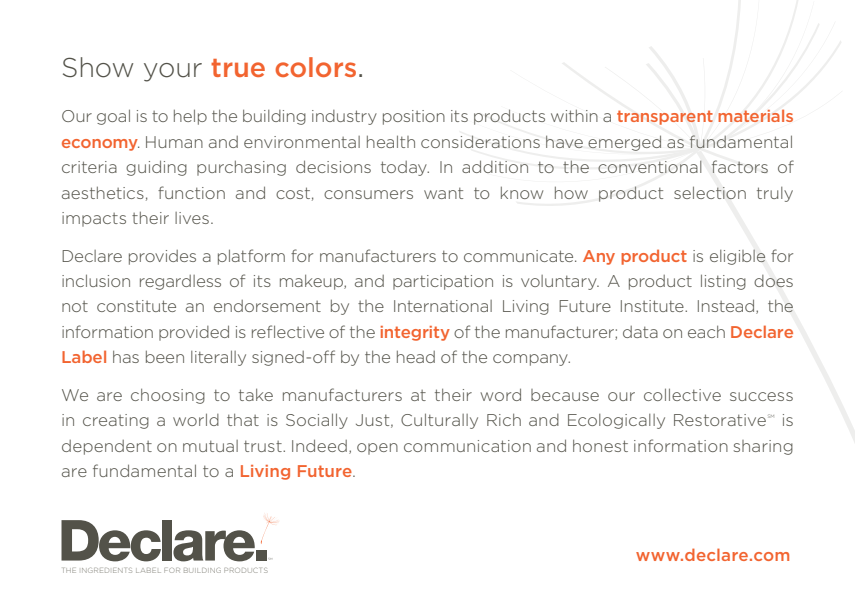  What do you see at coordinates (414, 117) in the screenshot?
I see `position` at bounding box center [414, 117].
